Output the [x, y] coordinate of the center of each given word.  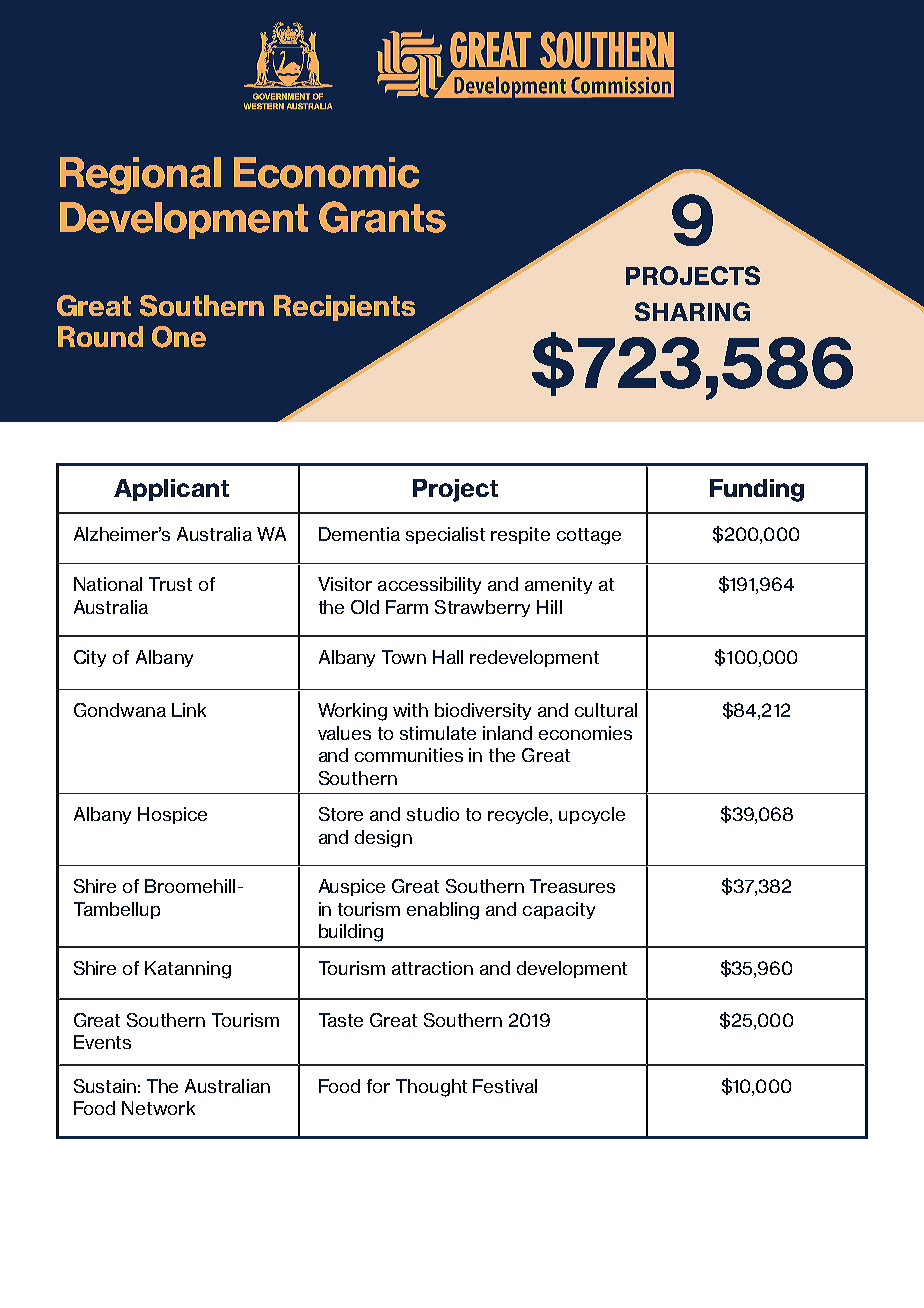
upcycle [592, 815]
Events [102, 1042]
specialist [445, 535]
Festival [505, 1086]
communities [409, 755]
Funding [757, 490]
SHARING [692, 311]
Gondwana [120, 710]
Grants [382, 217]
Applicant [171, 490]
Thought [431, 1088]
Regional [140, 175]
